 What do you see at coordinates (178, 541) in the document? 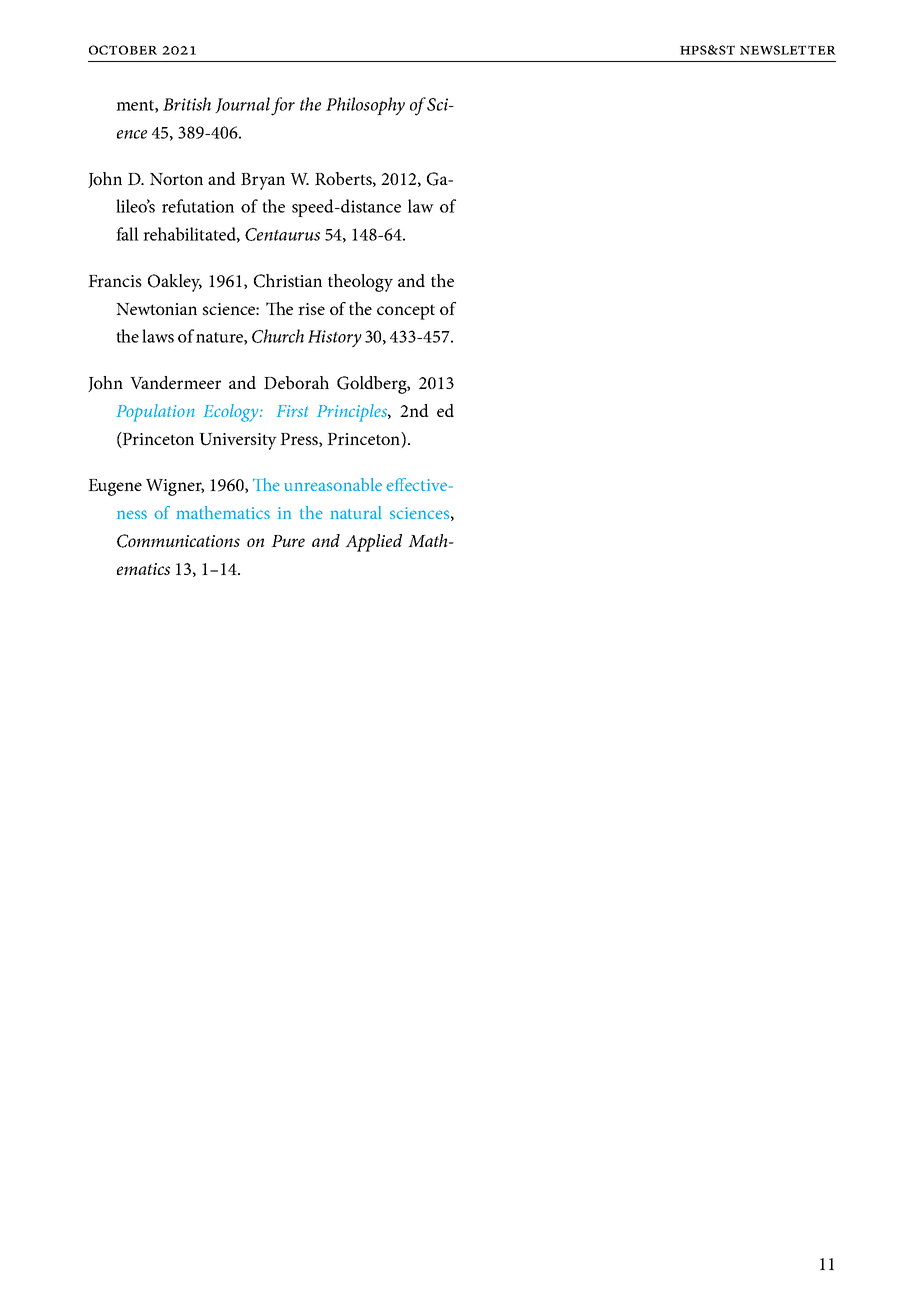
I see `Communications` at bounding box center [178, 541].
